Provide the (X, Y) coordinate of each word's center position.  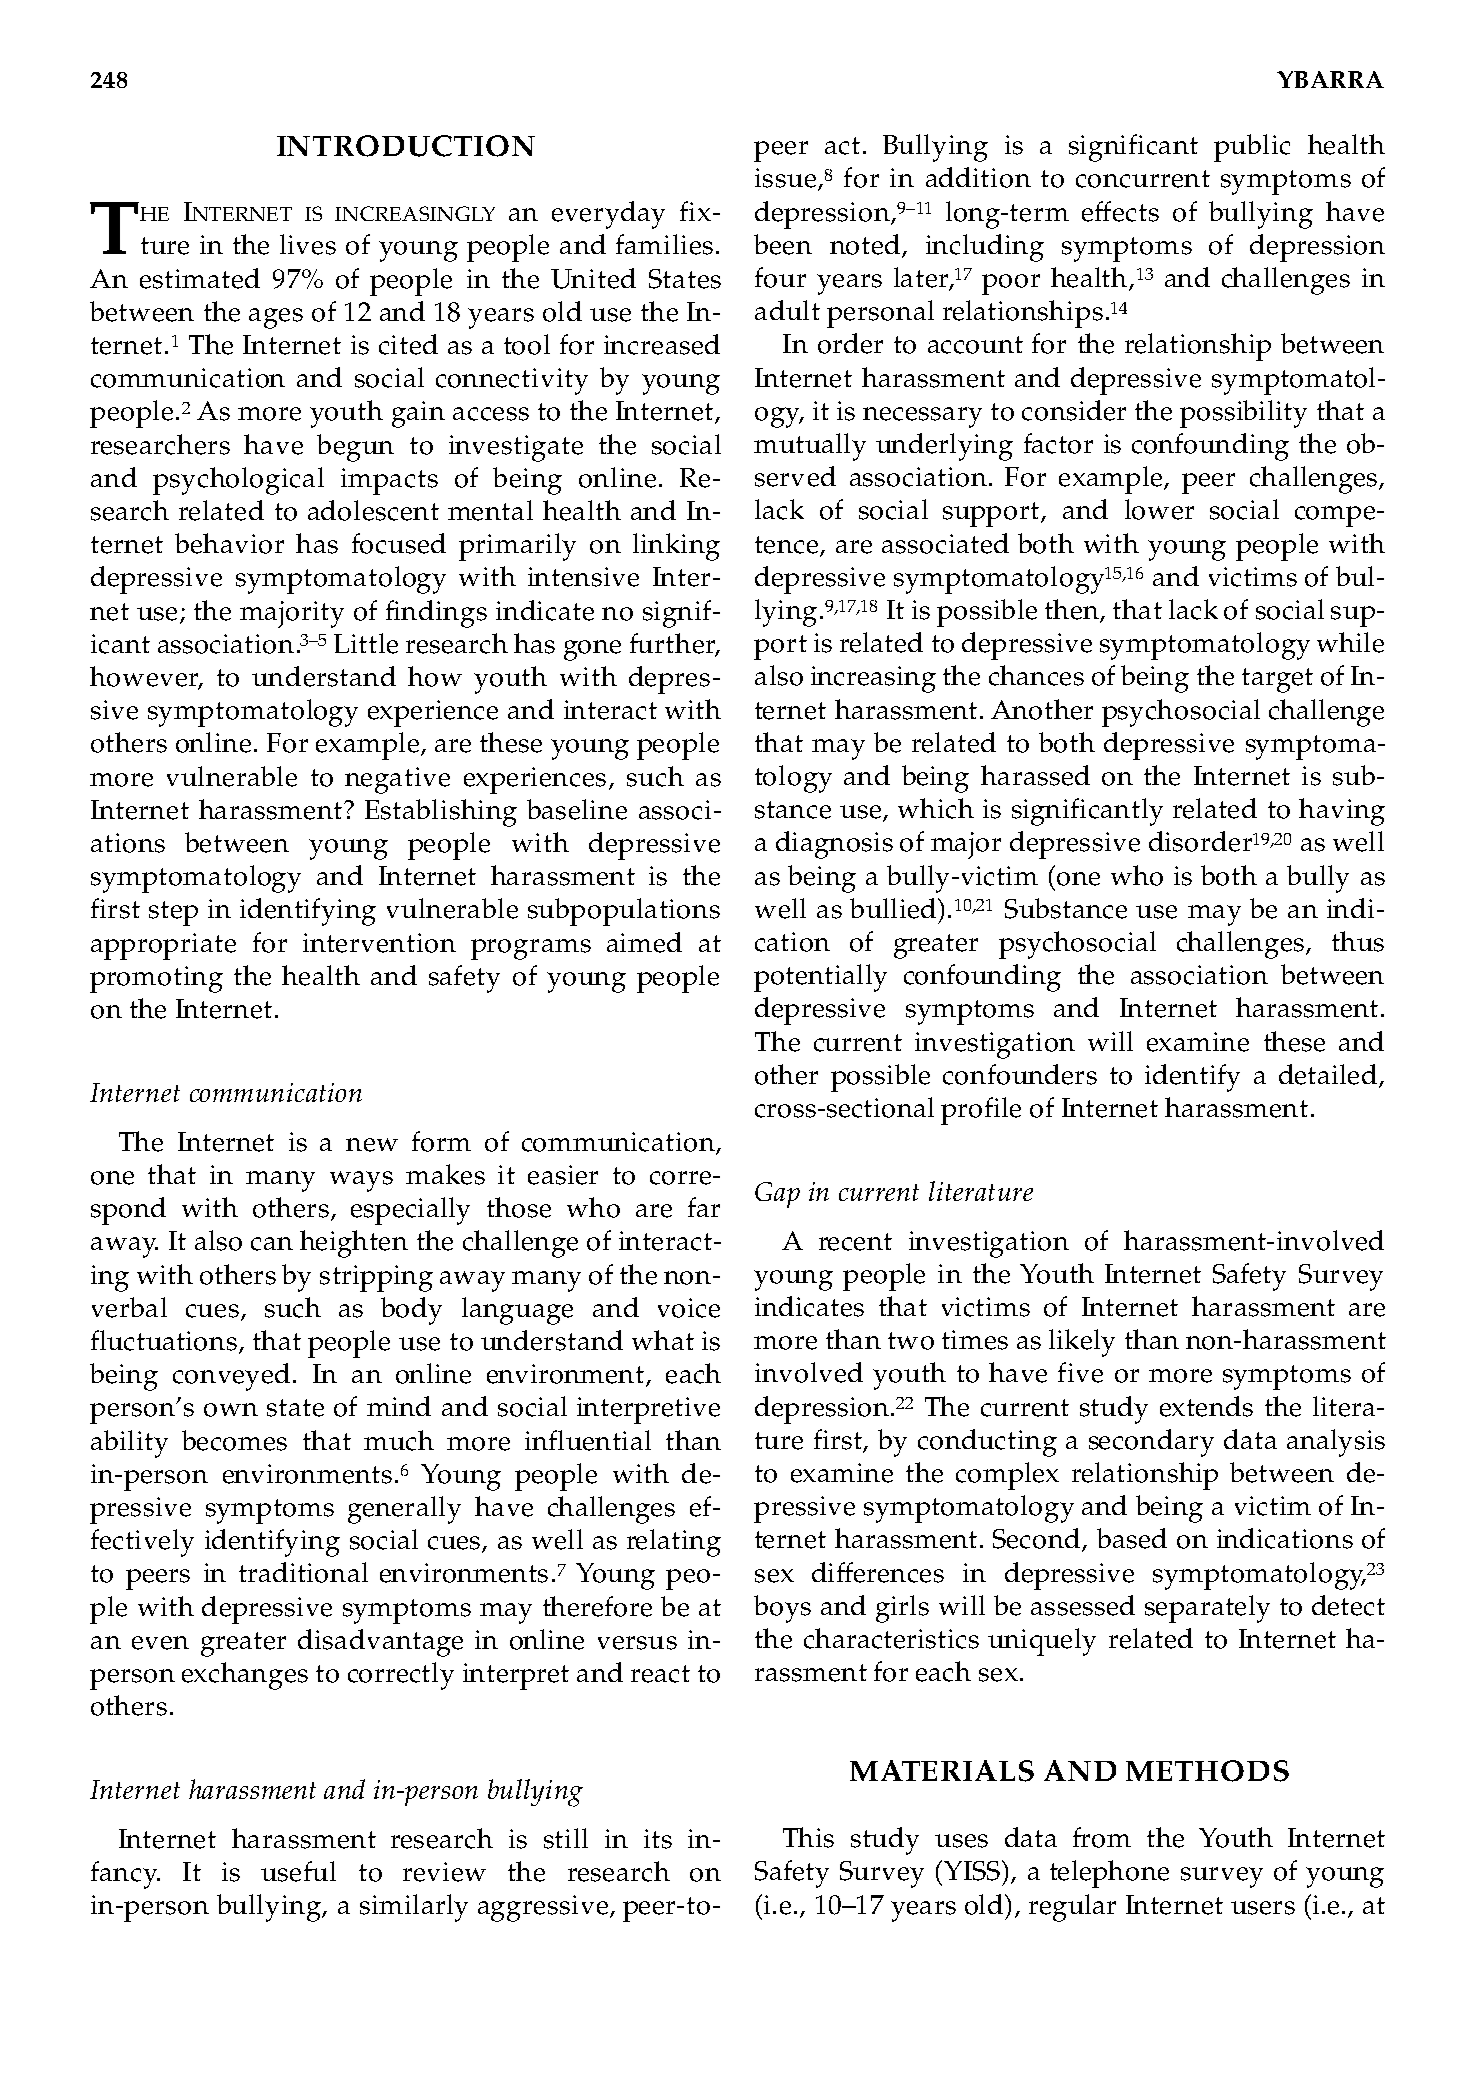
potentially (820, 978)
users (1263, 1908)
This (808, 1837)
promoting (156, 979)
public (1252, 148)
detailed (1329, 1075)
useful (298, 1871)
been (783, 244)
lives (308, 244)
